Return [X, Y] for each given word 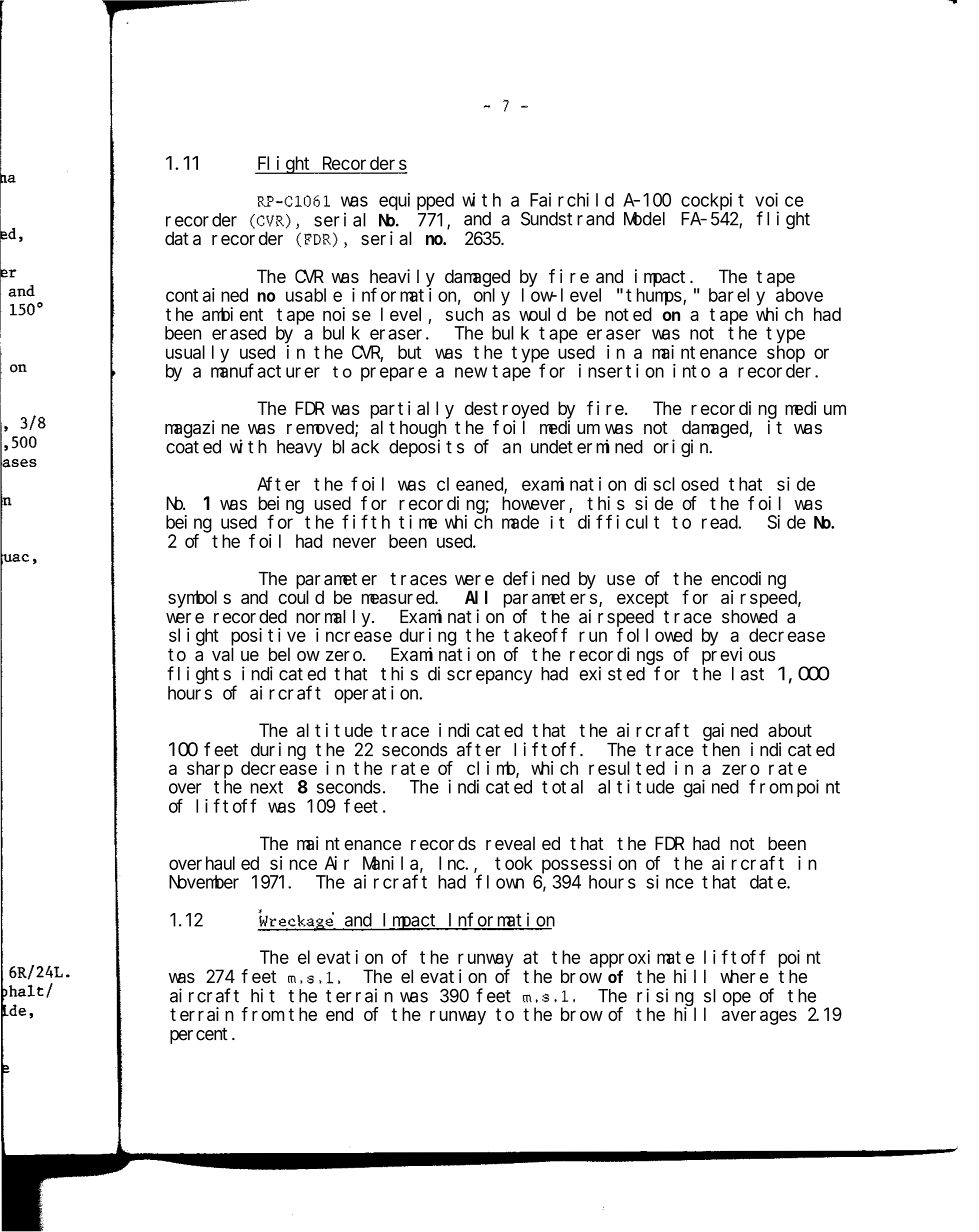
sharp [210, 770]
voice [779, 200]
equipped [416, 202]
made [520, 522]
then [721, 750]
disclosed [676, 484]
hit [263, 995]
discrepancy [480, 675]
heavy [299, 448]
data [183, 238]
